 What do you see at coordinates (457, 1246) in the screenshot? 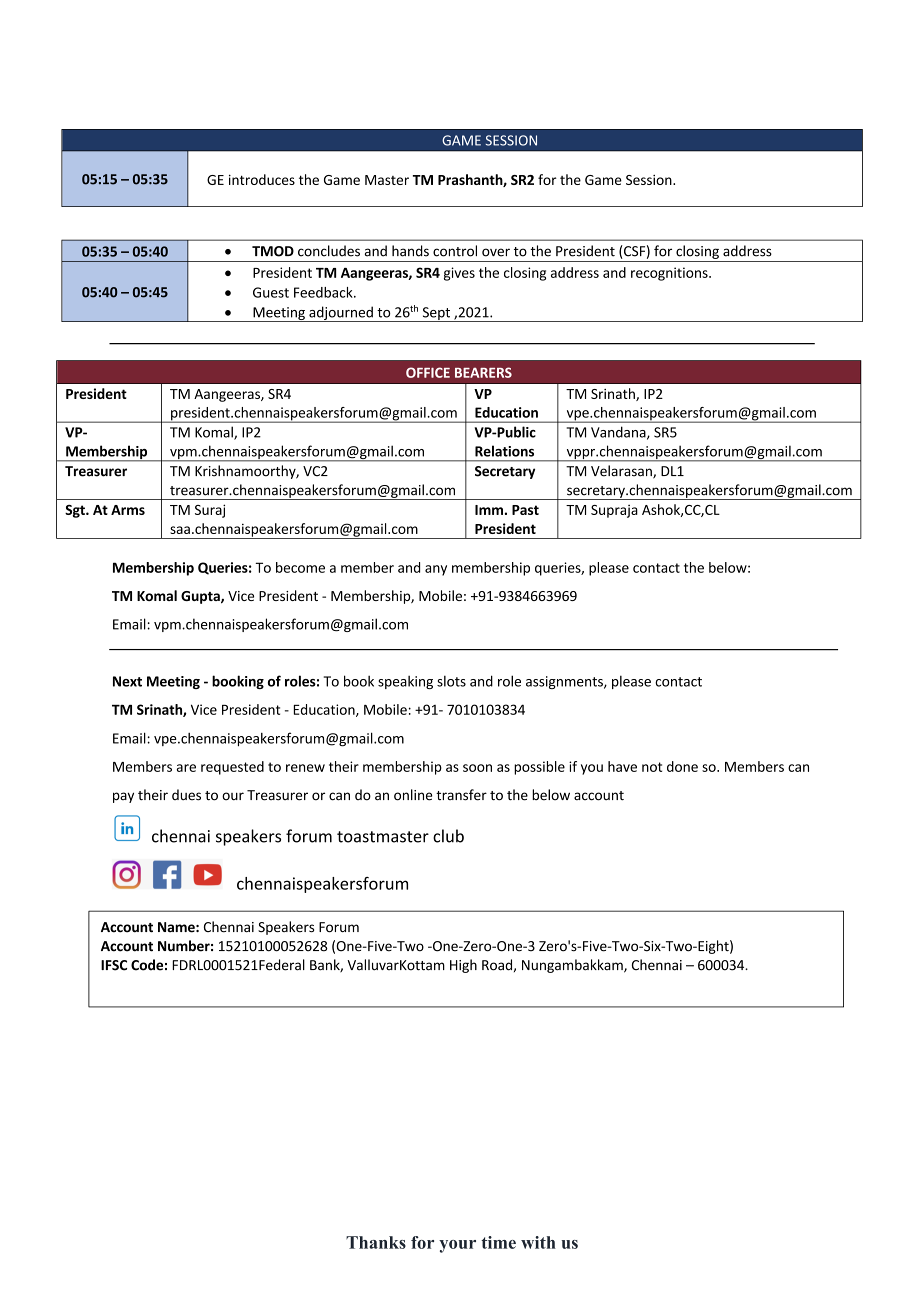
I see `your` at bounding box center [457, 1246].
